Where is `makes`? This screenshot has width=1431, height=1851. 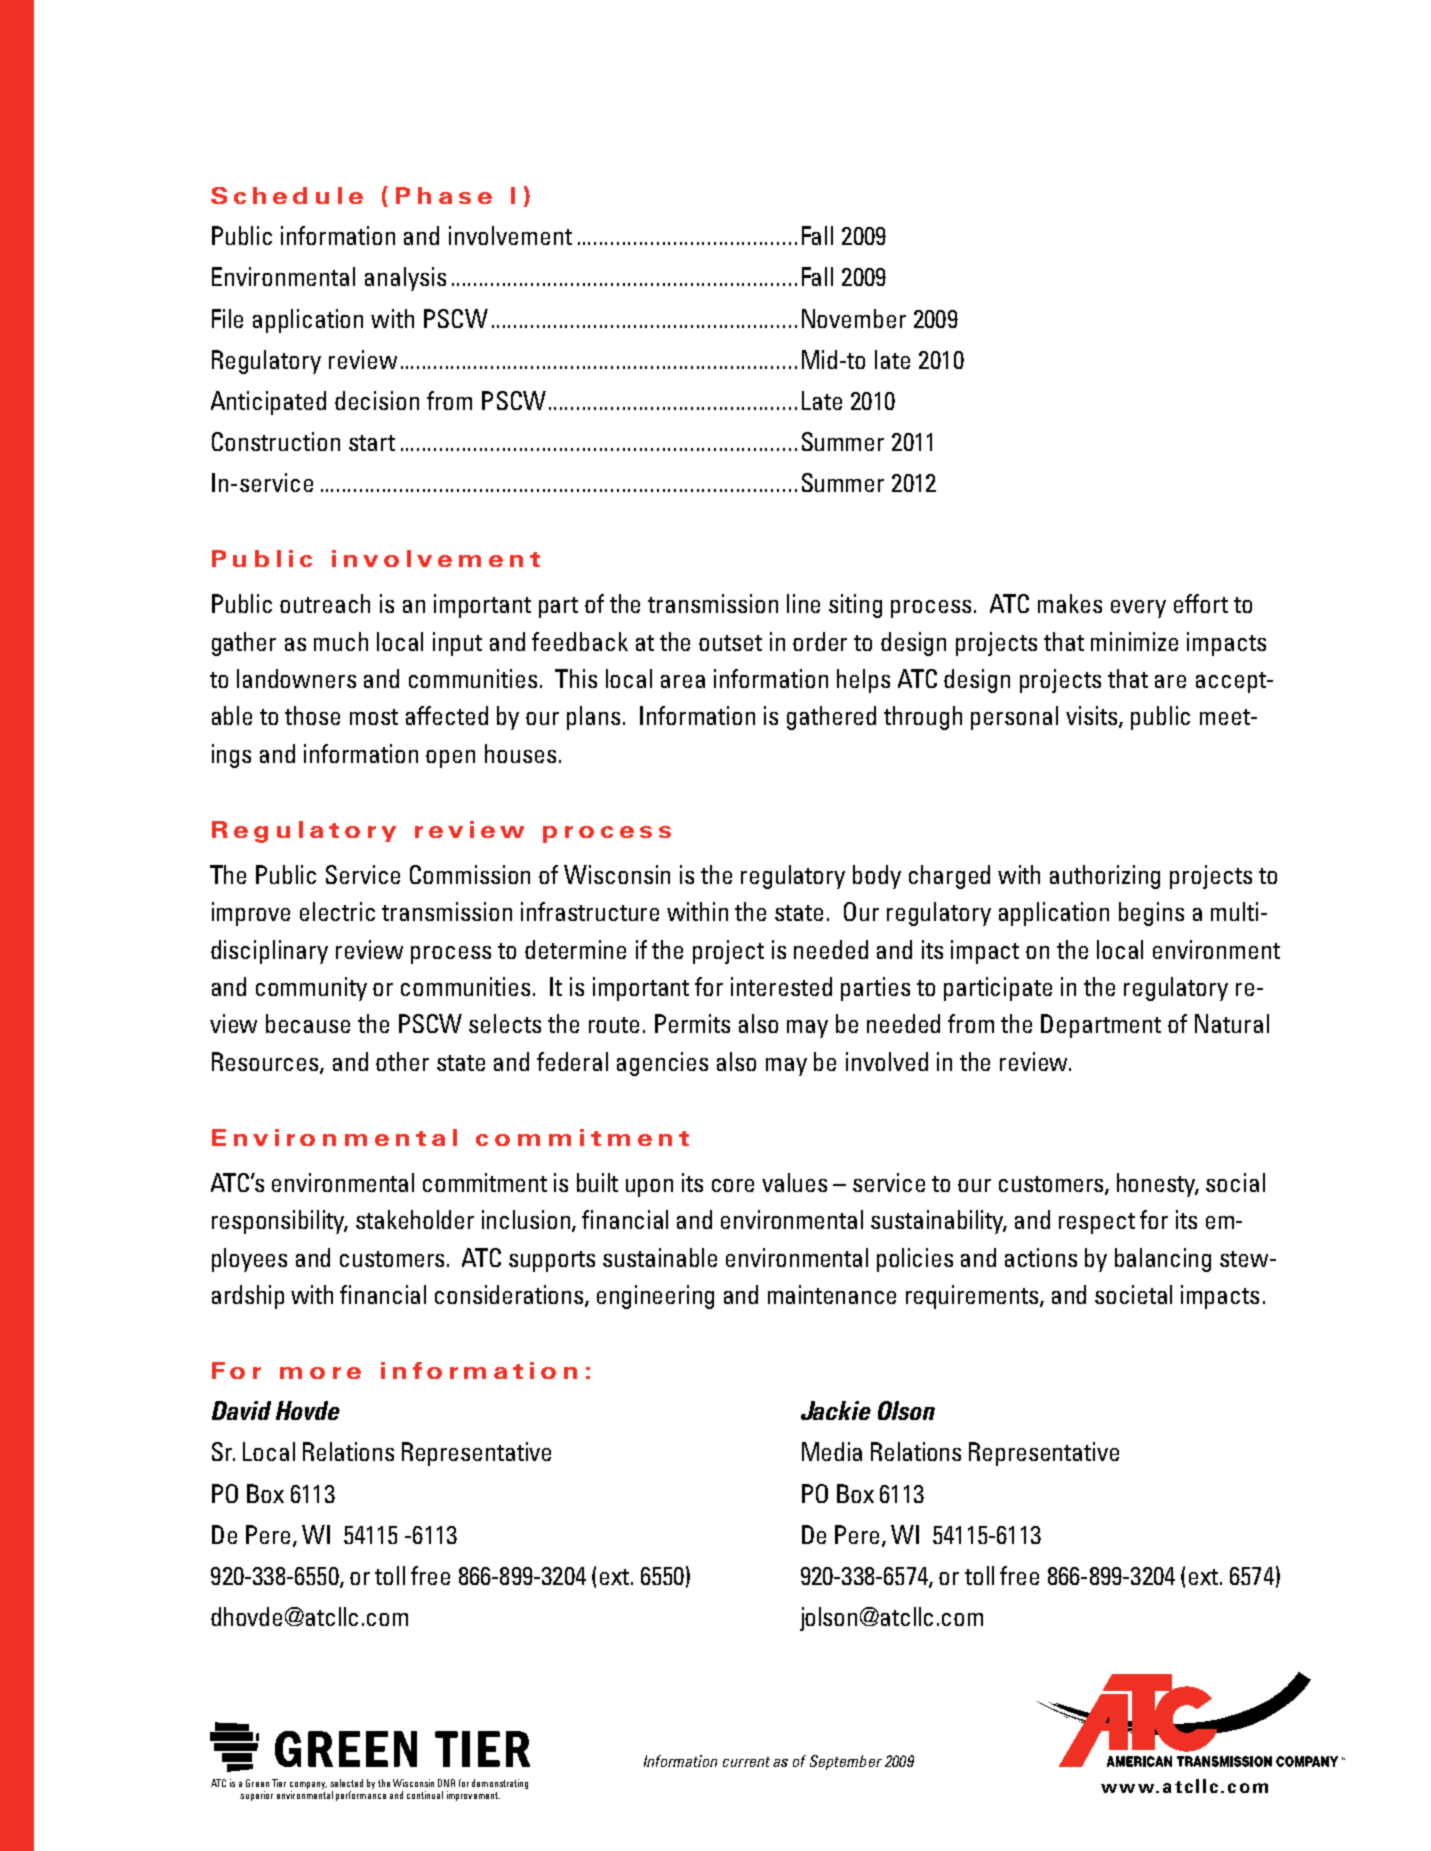
makes is located at coordinates (1070, 603).
